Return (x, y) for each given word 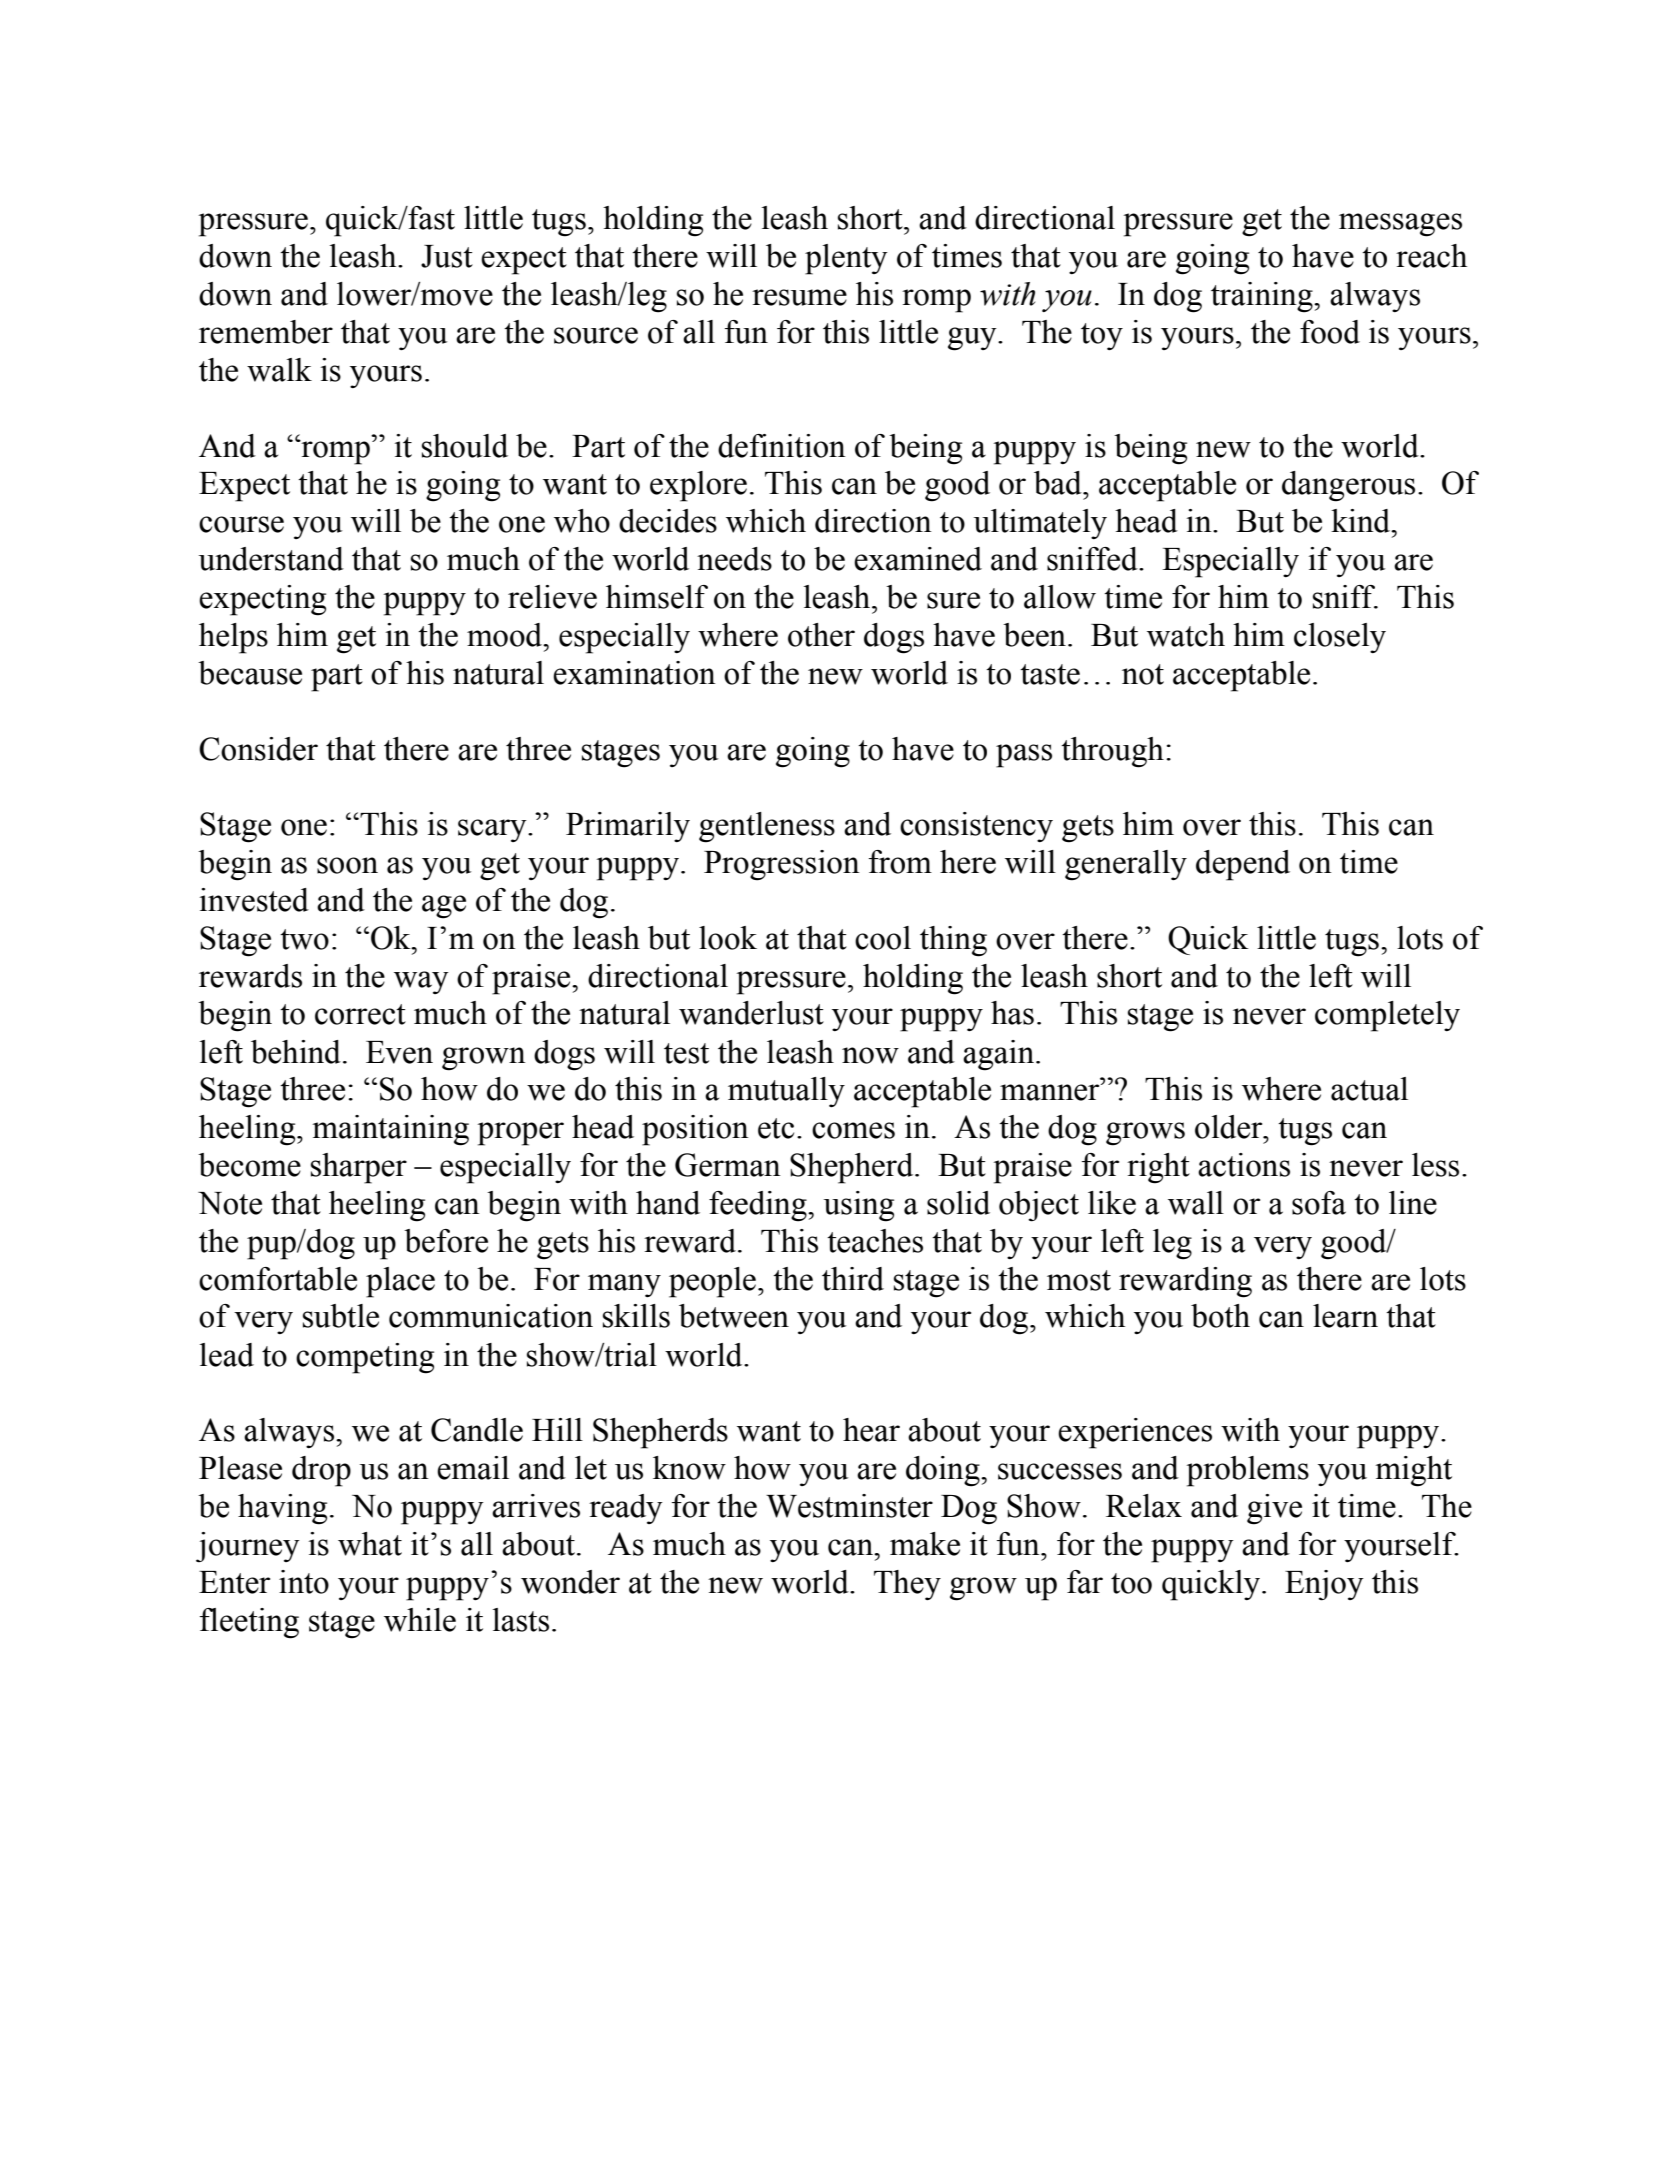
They (907, 1585)
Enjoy (1324, 1585)
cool (883, 938)
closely (1340, 638)
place (400, 1282)
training (1263, 297)
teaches (875, 1241)
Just (447, 256)
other (821, 635)
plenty (846, 259)
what (370, 1544)
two (304, 939)
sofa (1319, 1203)
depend (1243, 865)
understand (271, 559)
